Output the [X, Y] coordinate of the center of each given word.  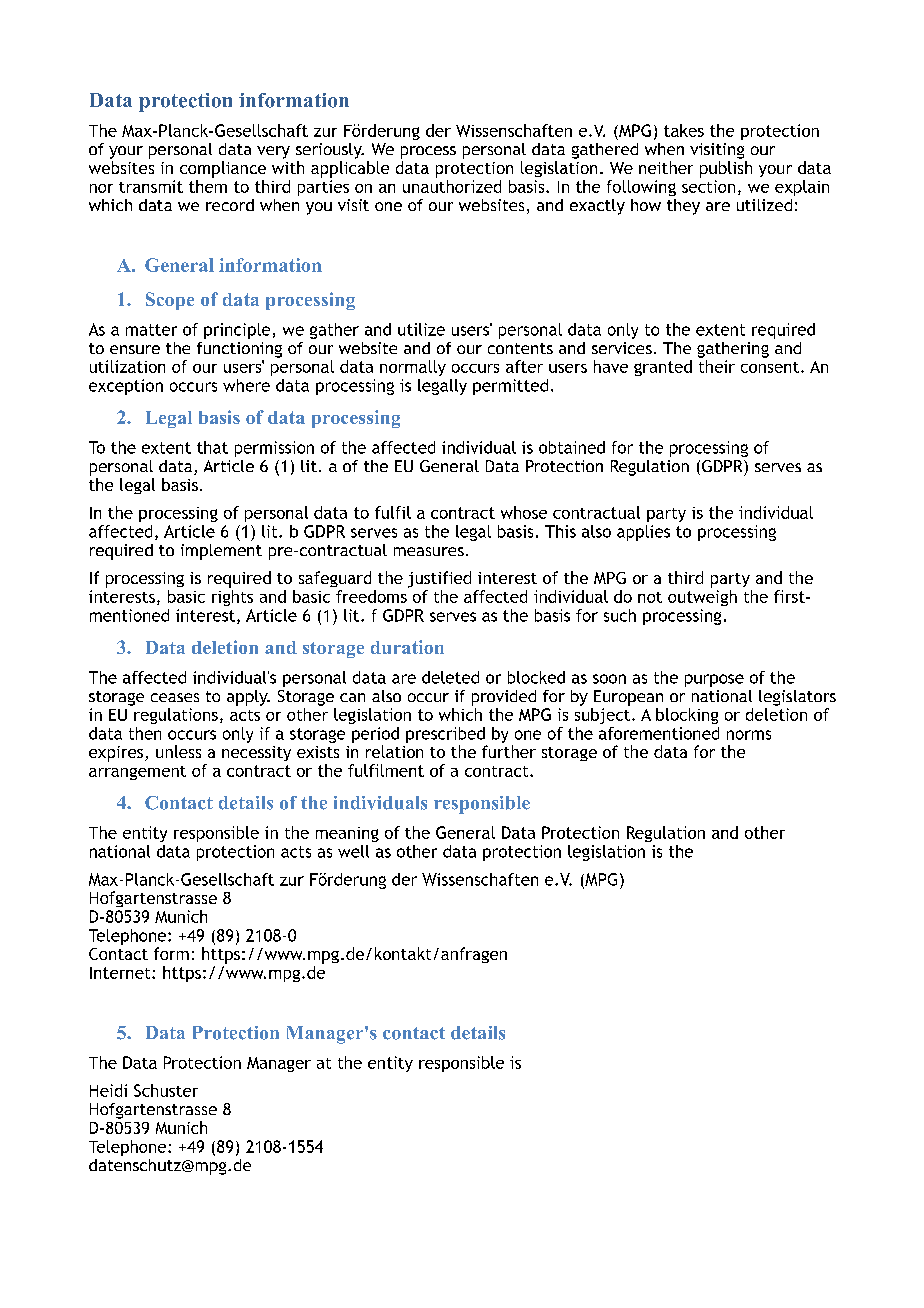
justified [439, 579]
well [353, 851]
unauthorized [452, 186]
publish [726, 169]
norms [749, 735]
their [717, 366]
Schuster [166, 1090]
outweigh [702, 598]
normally [413, 368]
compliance [223, 169]
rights [232, 598]
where [246, 385]
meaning [347, 834]
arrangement [137, 773]
